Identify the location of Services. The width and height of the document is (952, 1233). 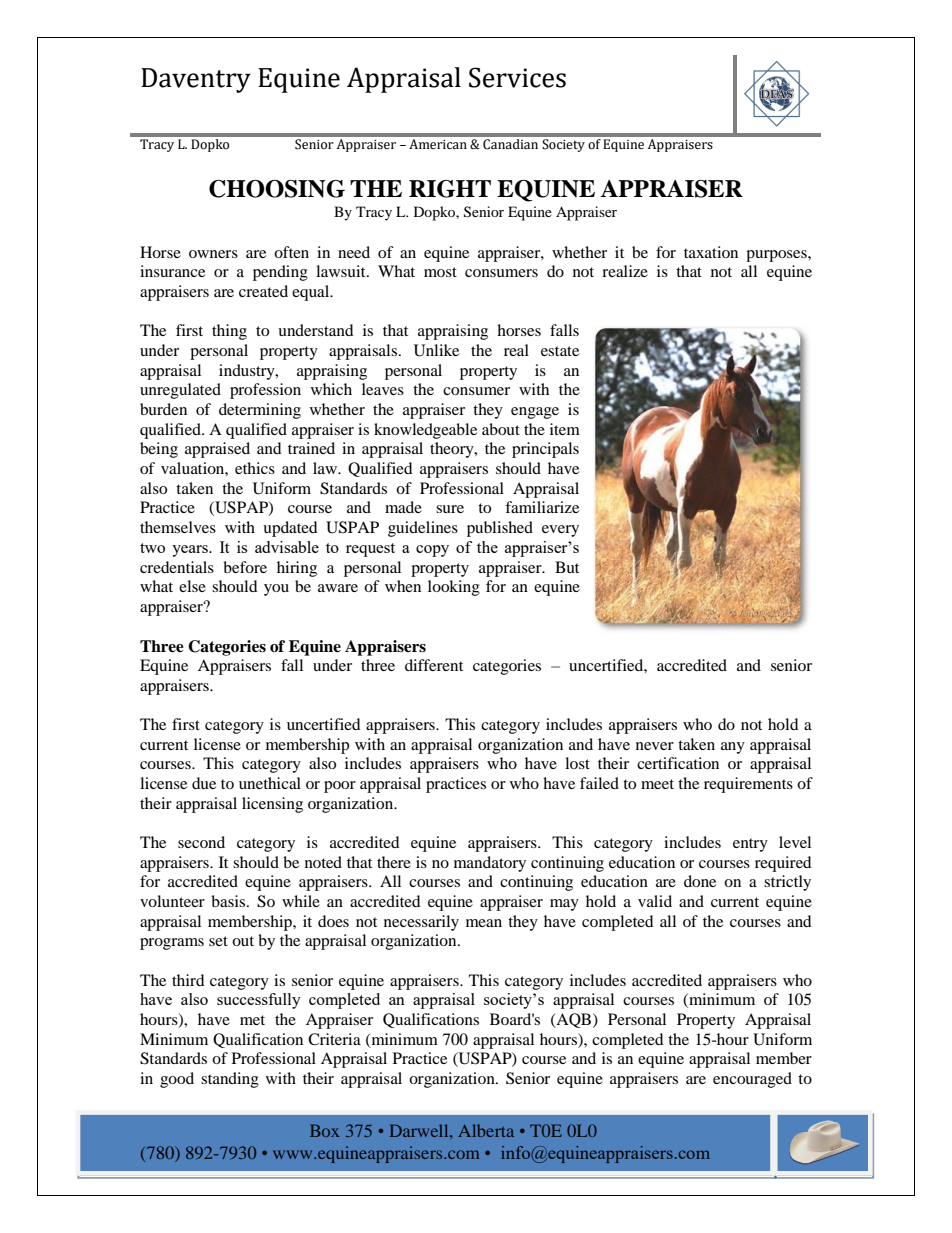
(517, 77).
